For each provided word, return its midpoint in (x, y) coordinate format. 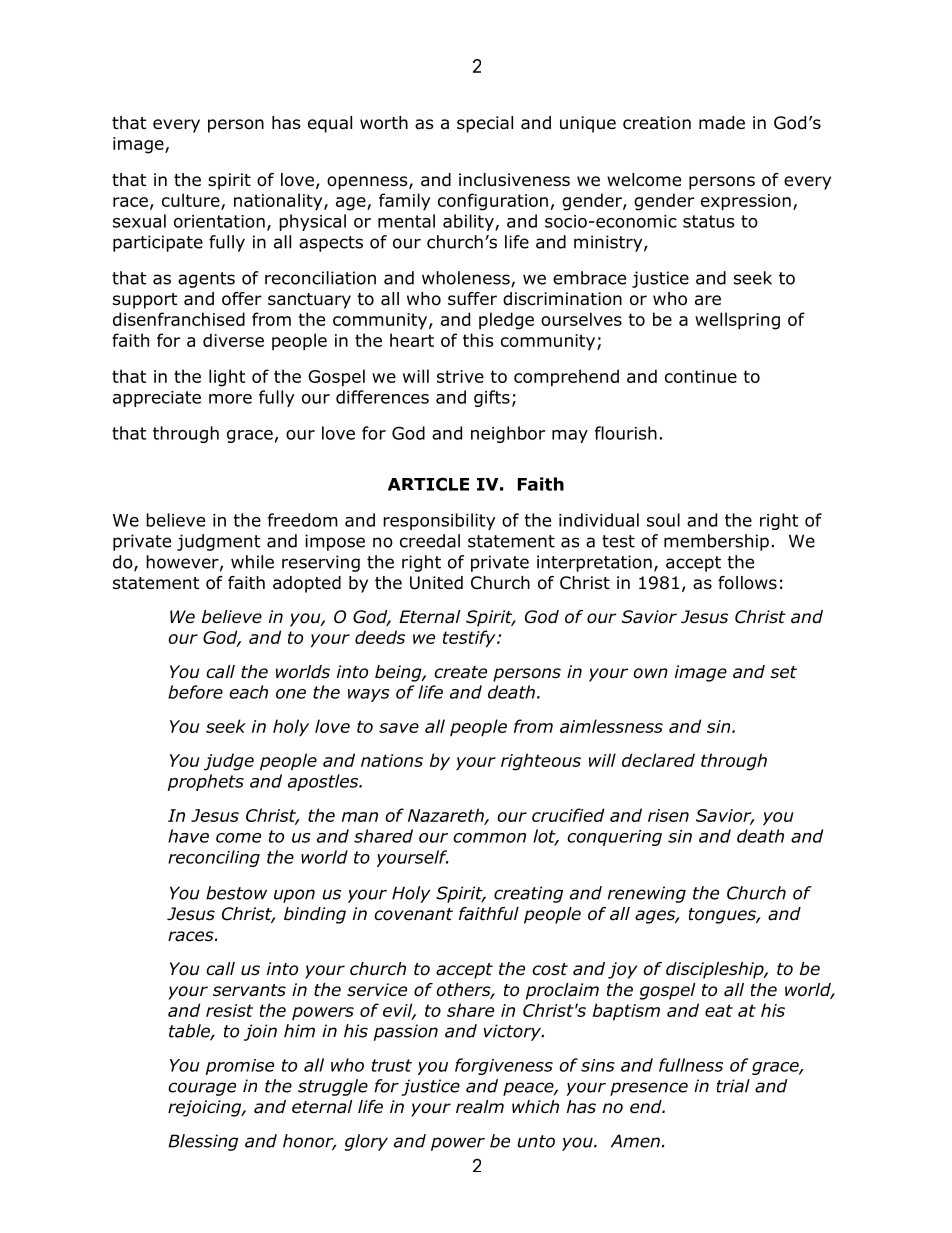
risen (668, 815)
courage (202, 1089)
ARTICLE (428, 484)
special (485, 124)
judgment (218, 542)
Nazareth (447, 816)
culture (191, 200)
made (722, 123)
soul (663, 520)
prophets (205, 782)
